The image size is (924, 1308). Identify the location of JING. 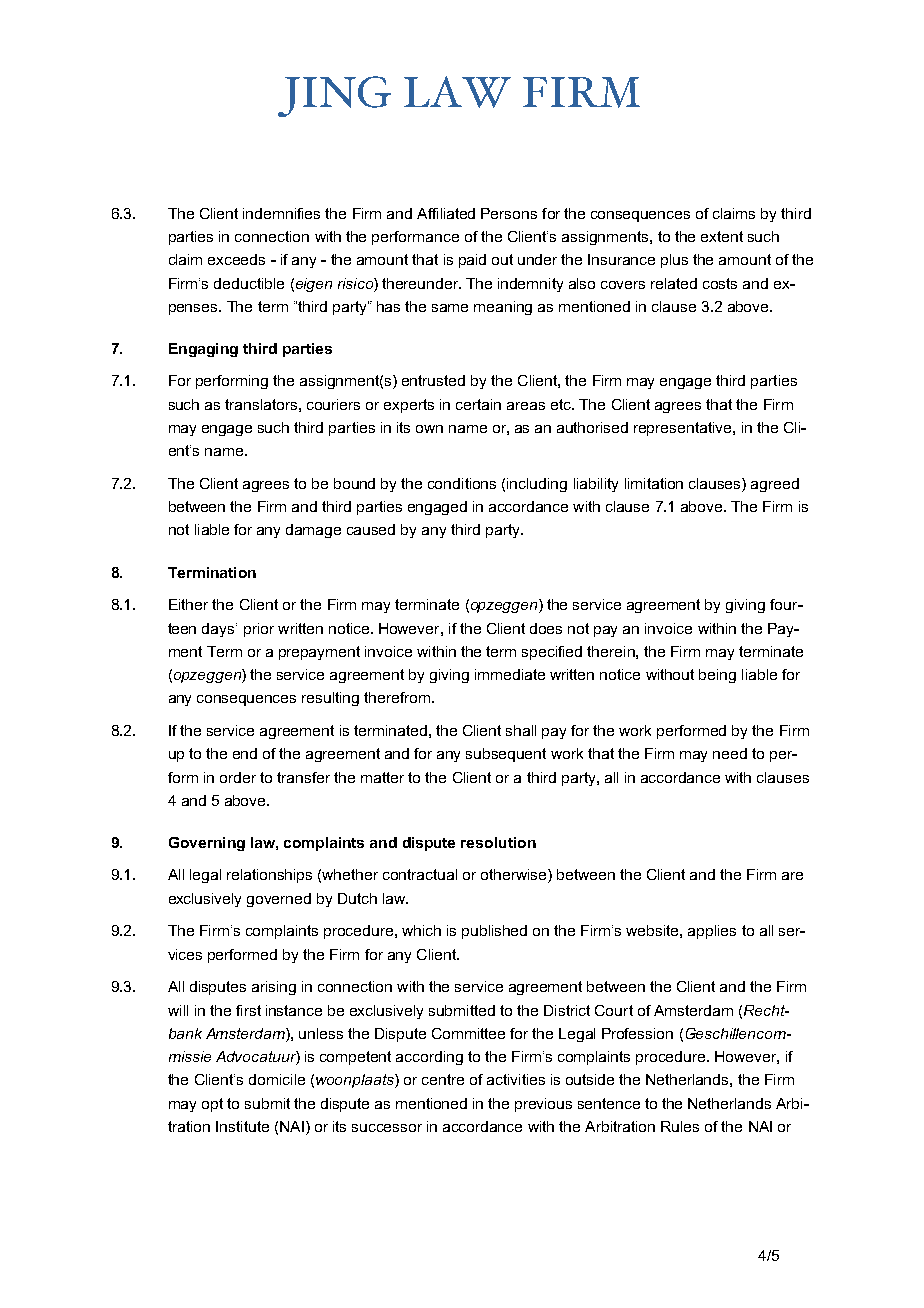
(334, 96).
